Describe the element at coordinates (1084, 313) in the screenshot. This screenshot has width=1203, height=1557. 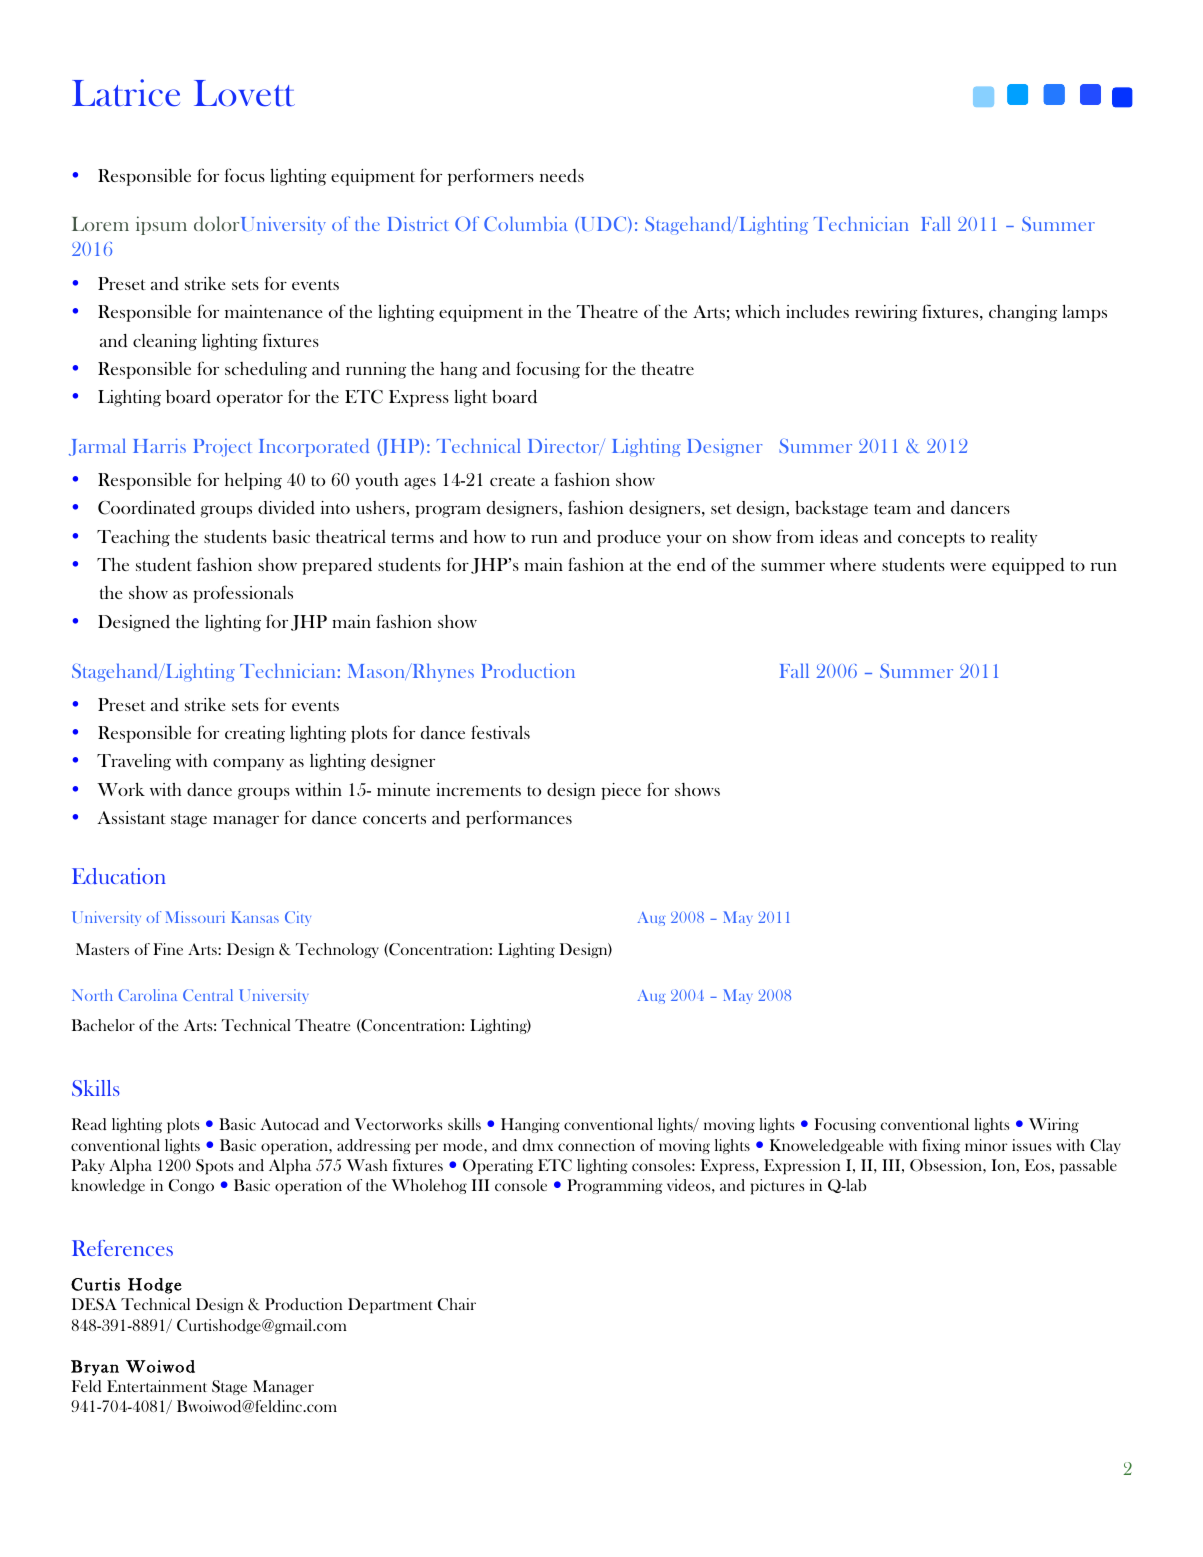
I see `lamps` at that location.
